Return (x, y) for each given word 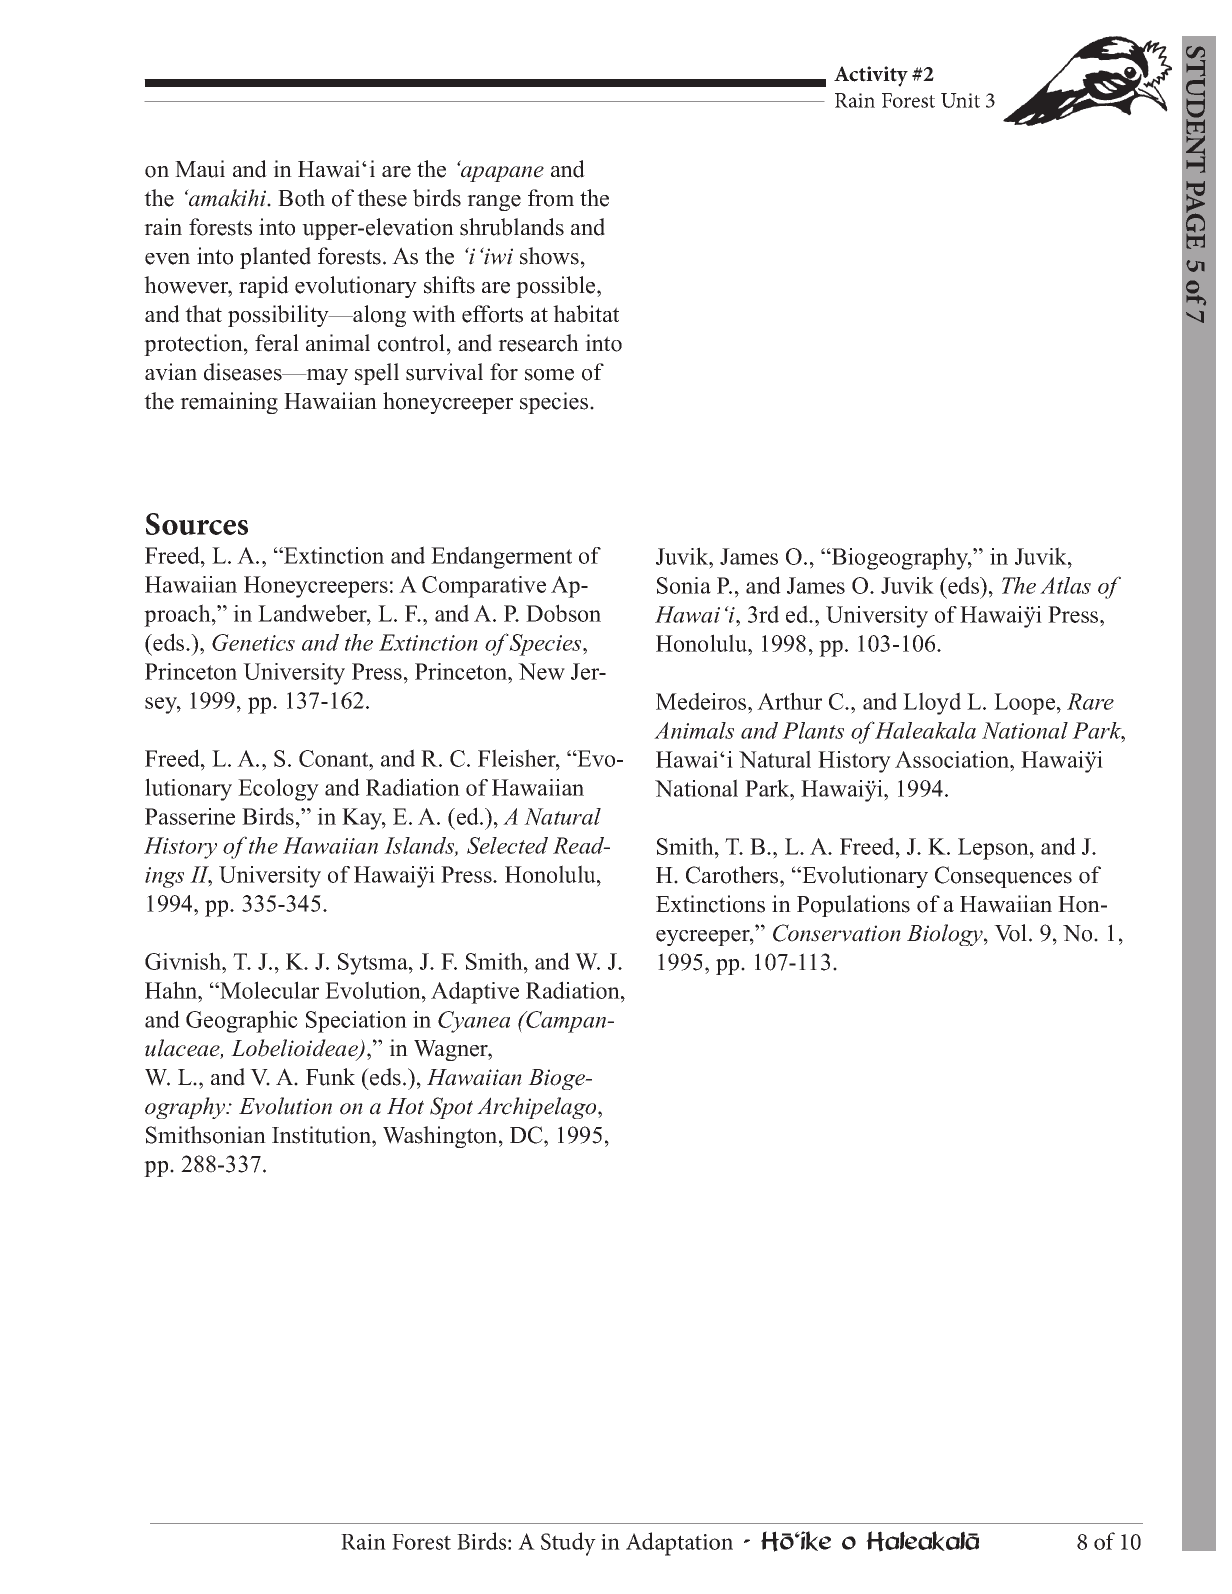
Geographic (242, 1021)
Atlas (1065, 585)
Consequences (1003, 877)
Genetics (253, 642)
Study (568, 1544)
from (551, 198)
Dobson (563, 613)
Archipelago (538, 1108)
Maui (200, 169)
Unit (960, 100)
